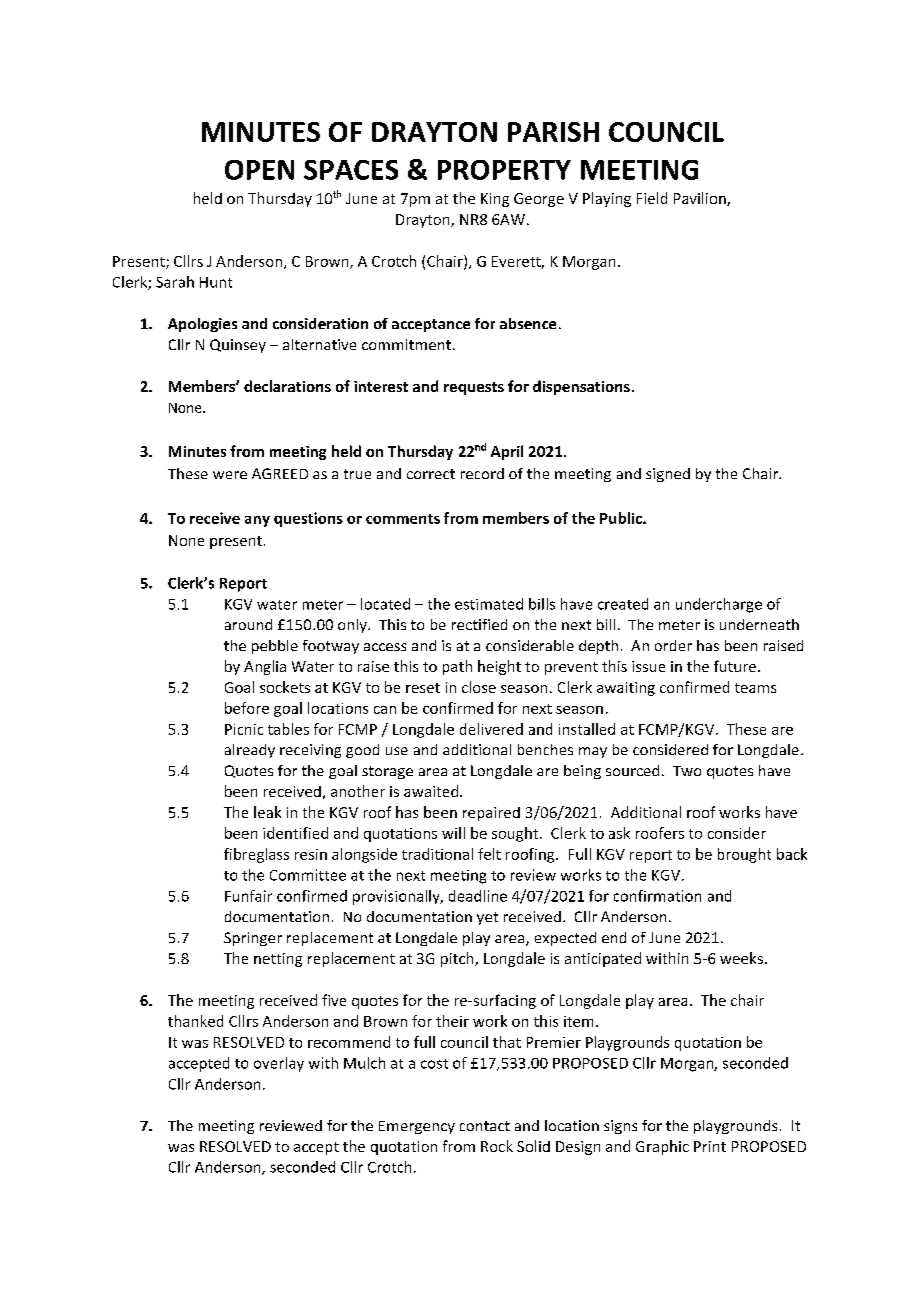 This image has width=924, height=1308. What do you see at coordinates (474, 388) in the image?
I see `requests` at bounding box center [474, 388].
